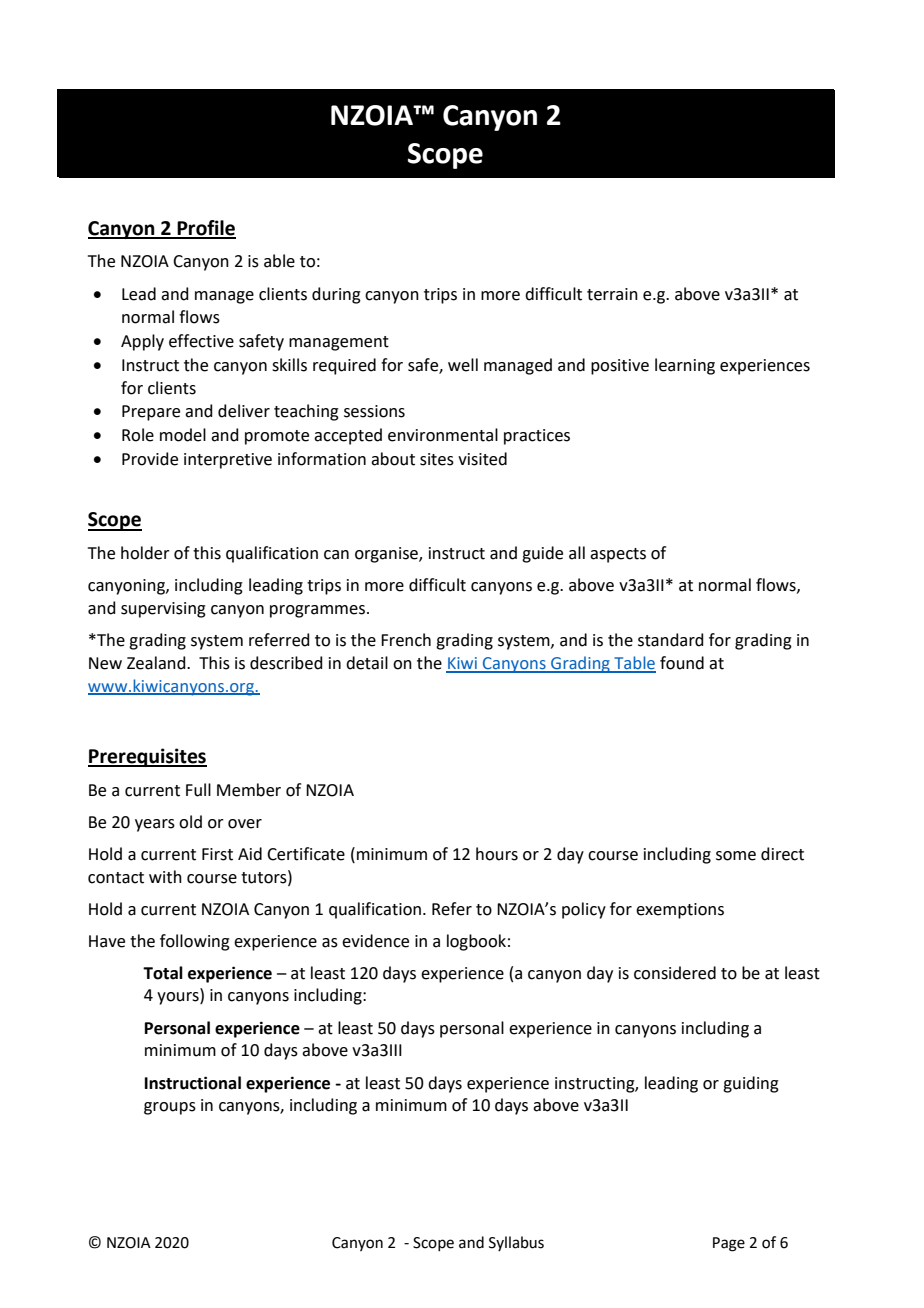 This page has width=924, height=1308. Describe the element at coordinates (542, 554) in the page. I see `guide` at that location.
